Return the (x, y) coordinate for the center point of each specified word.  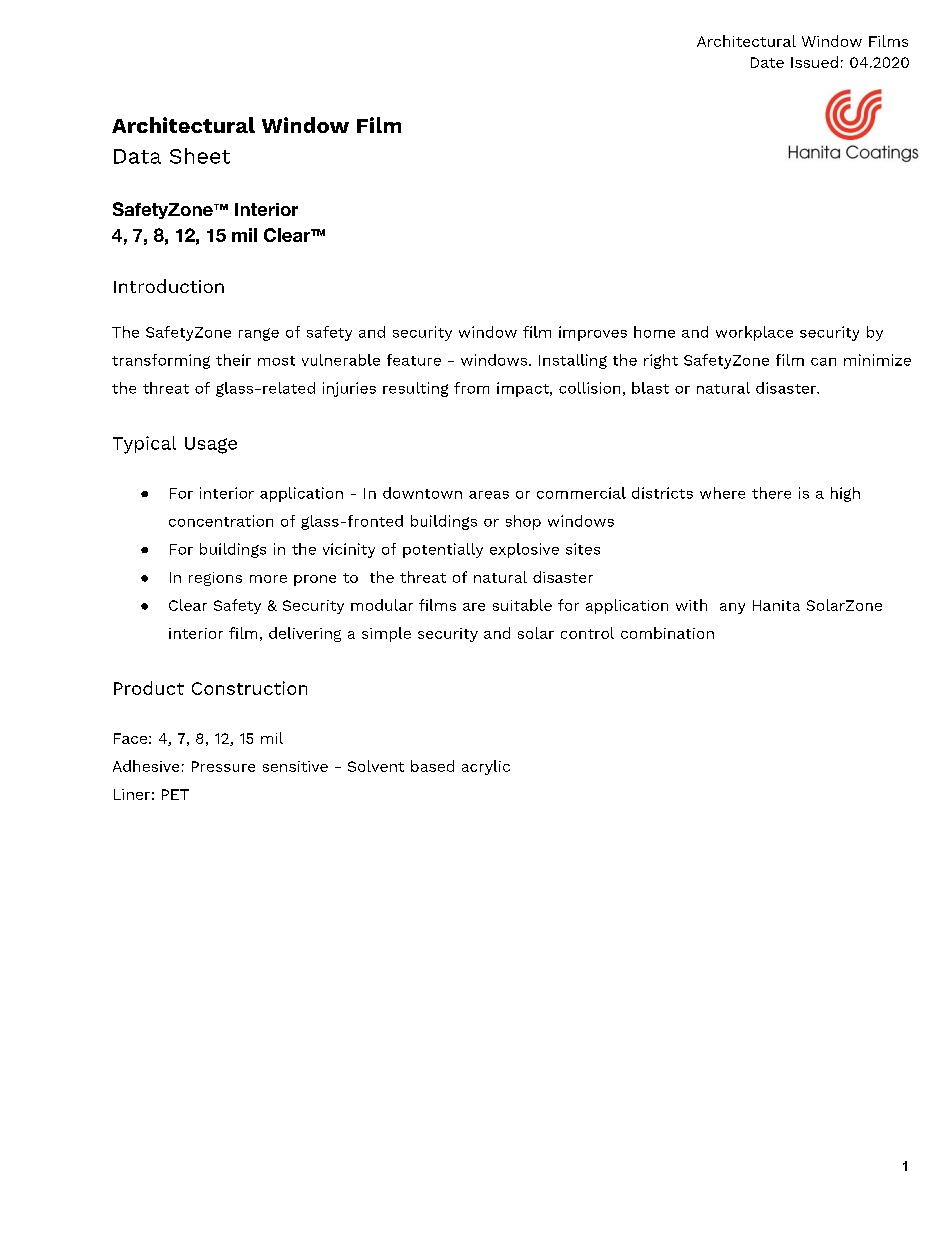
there (771, 493)
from (471, 388)
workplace (754, 333)
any (732, 608)
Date (767, 62)
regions (215, 579)
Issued (814, 62)
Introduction (169, 286)
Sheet (200, 156)
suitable (522, 605)
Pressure (223, 766)
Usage (211, 445)
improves (593, 333)
